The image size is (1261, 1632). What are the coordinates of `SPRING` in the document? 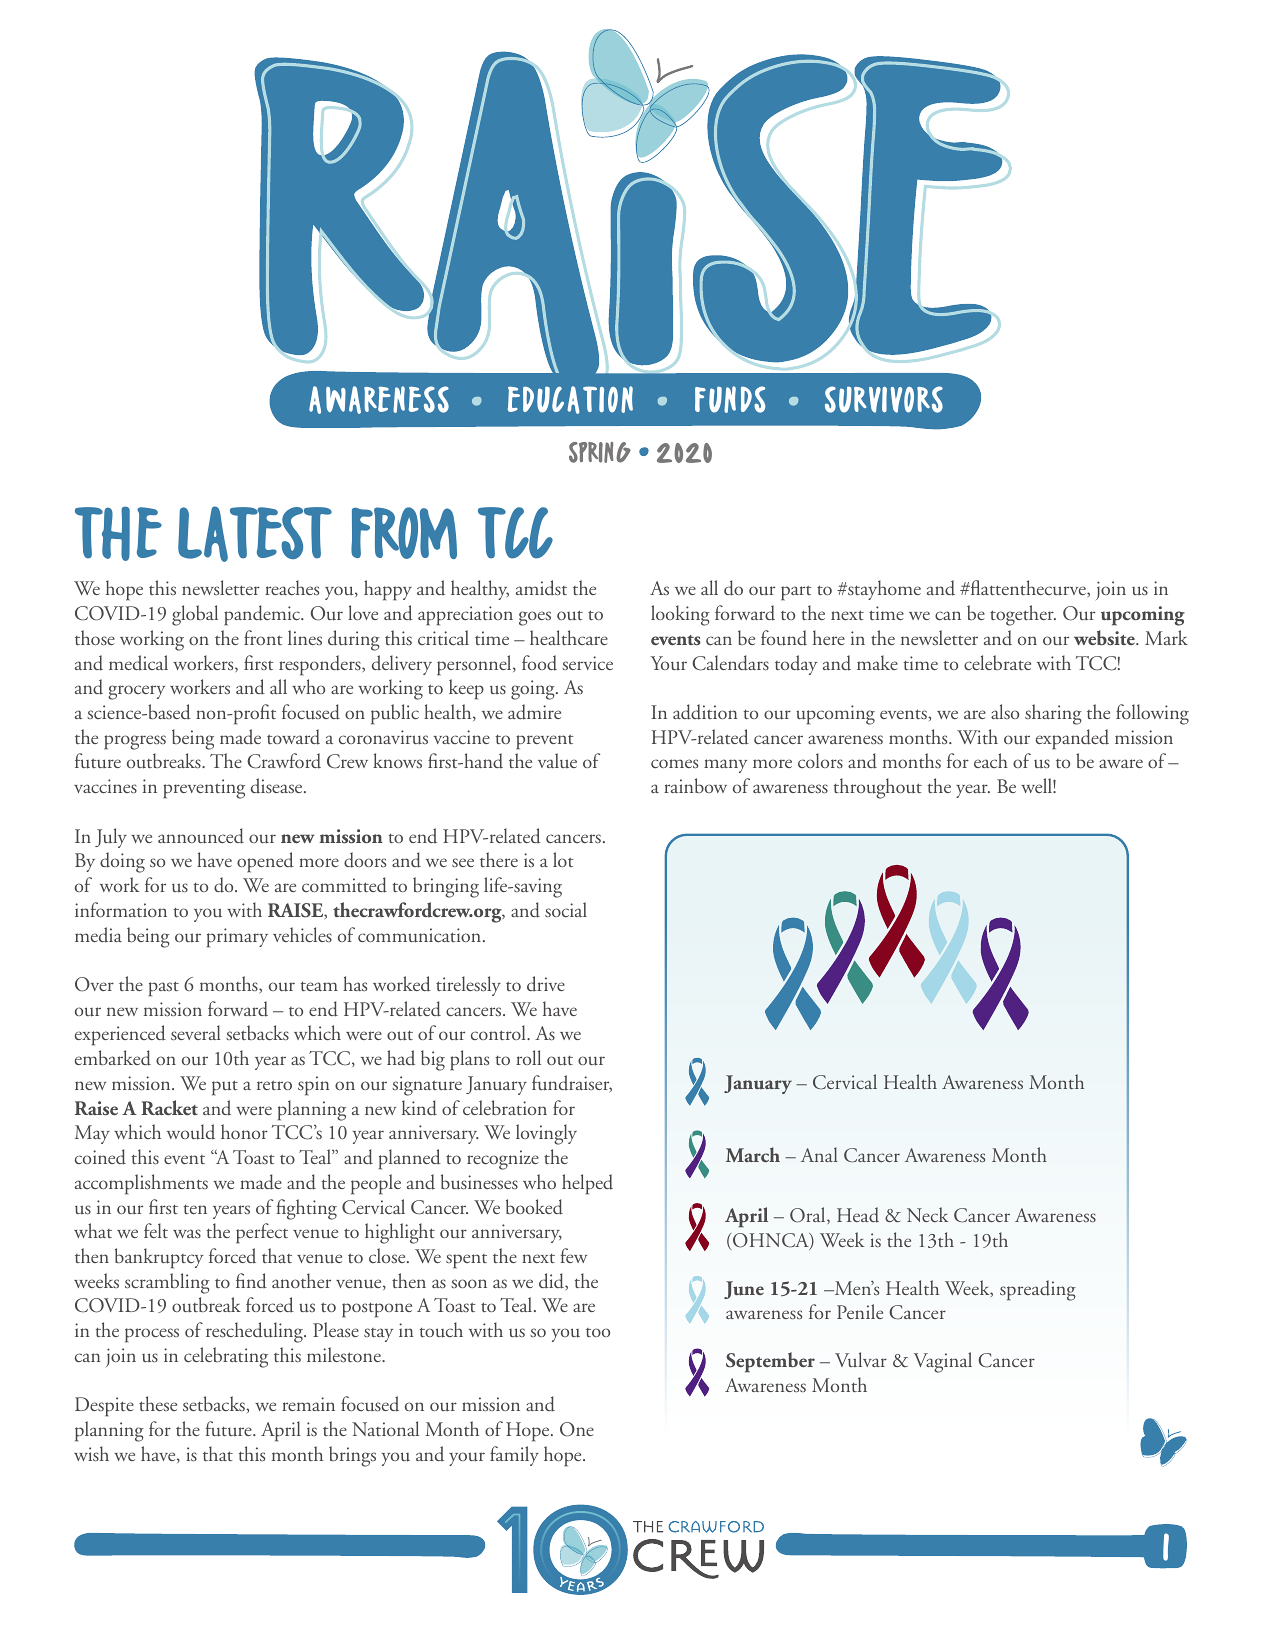 It's located at (600, 452).
